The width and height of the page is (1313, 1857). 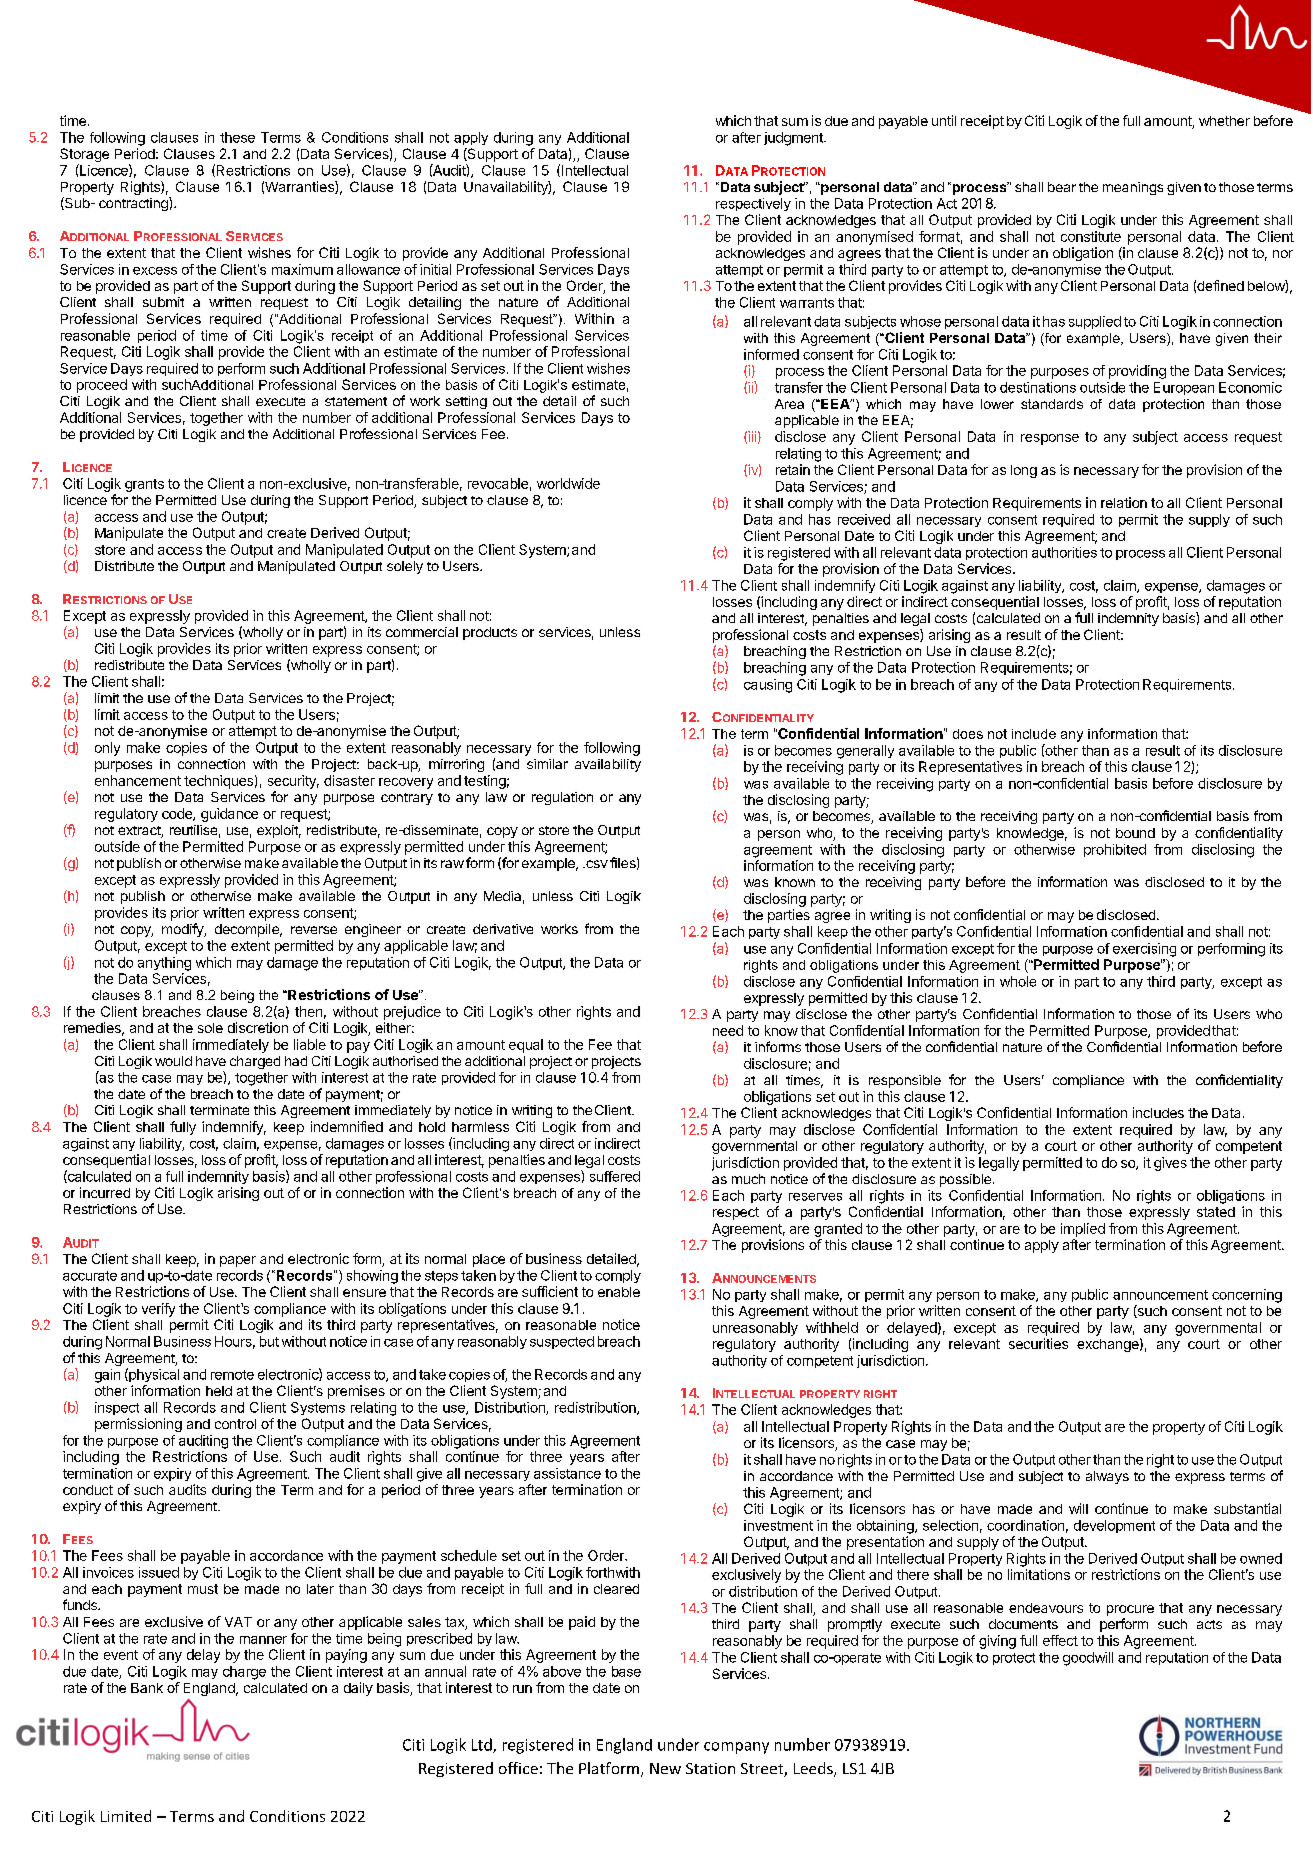 I want to click on Bank, so click(x=147, y=1688).
